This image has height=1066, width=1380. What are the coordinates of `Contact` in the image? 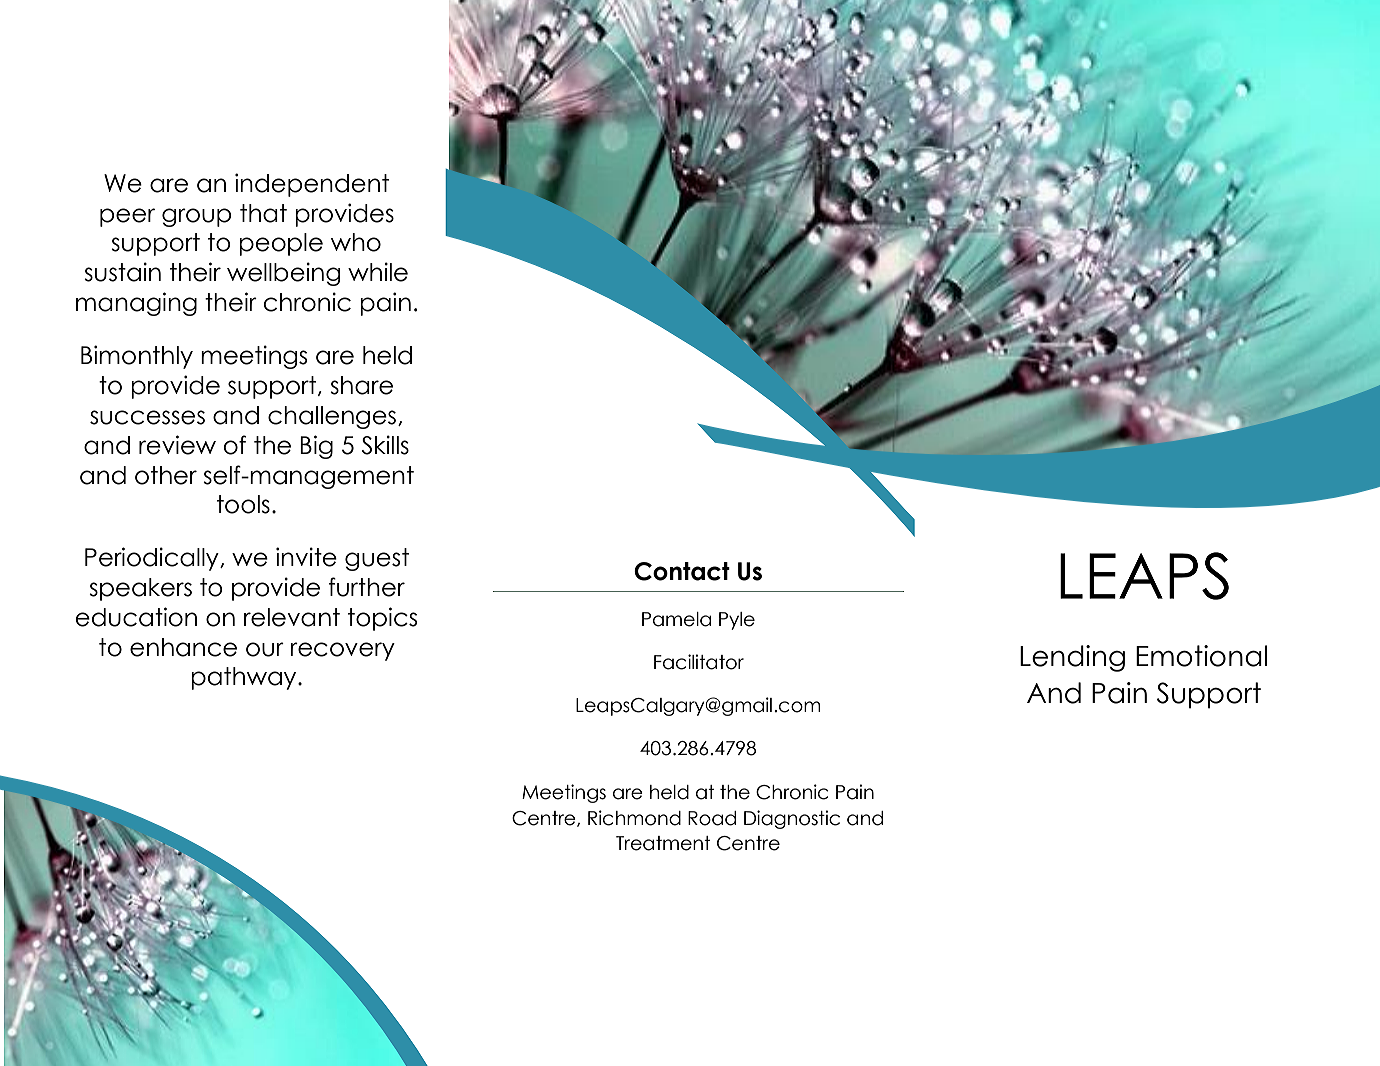 It's located at (682, 571).
